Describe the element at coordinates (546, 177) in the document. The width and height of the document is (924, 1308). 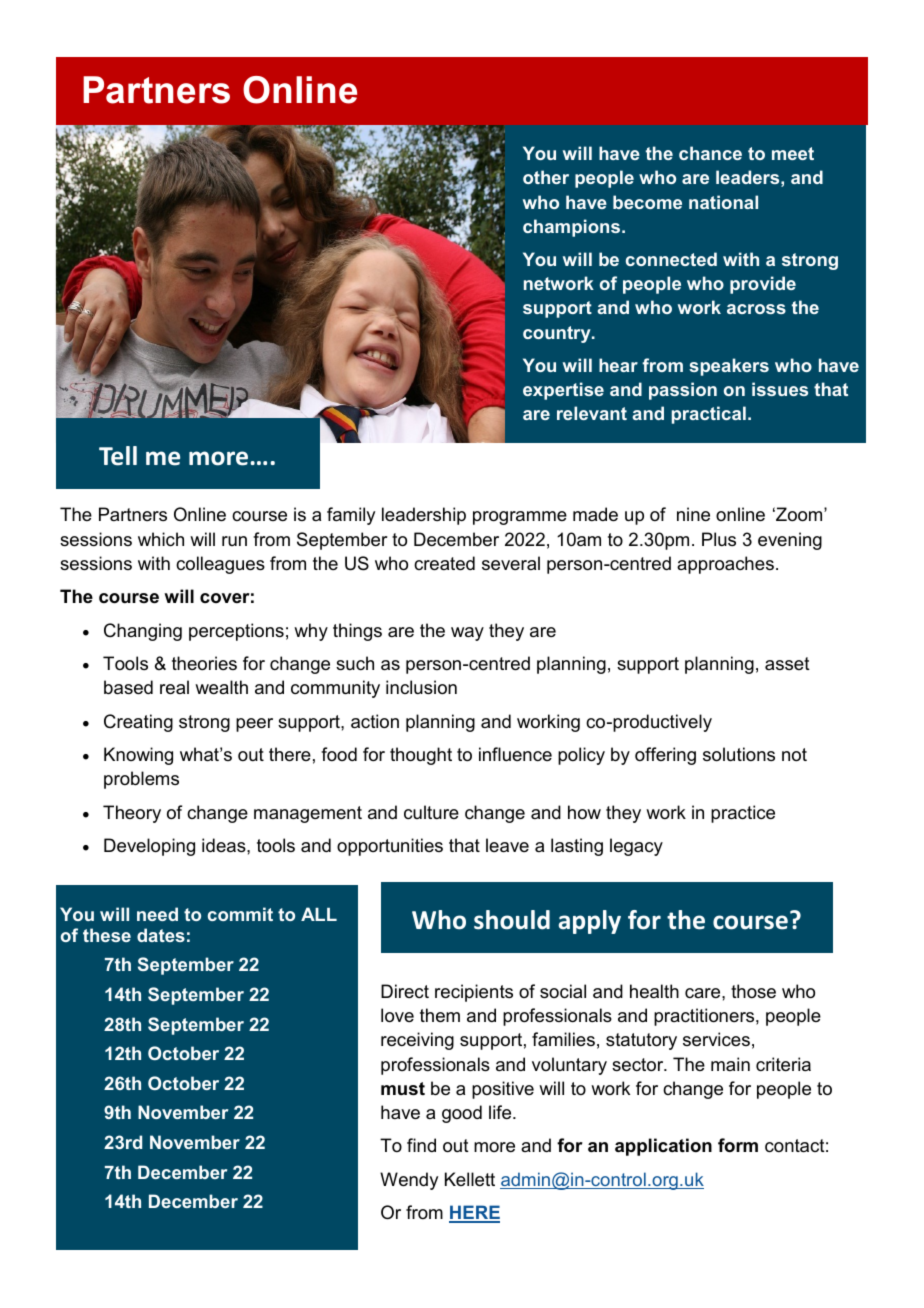
I see `other` at that location.
